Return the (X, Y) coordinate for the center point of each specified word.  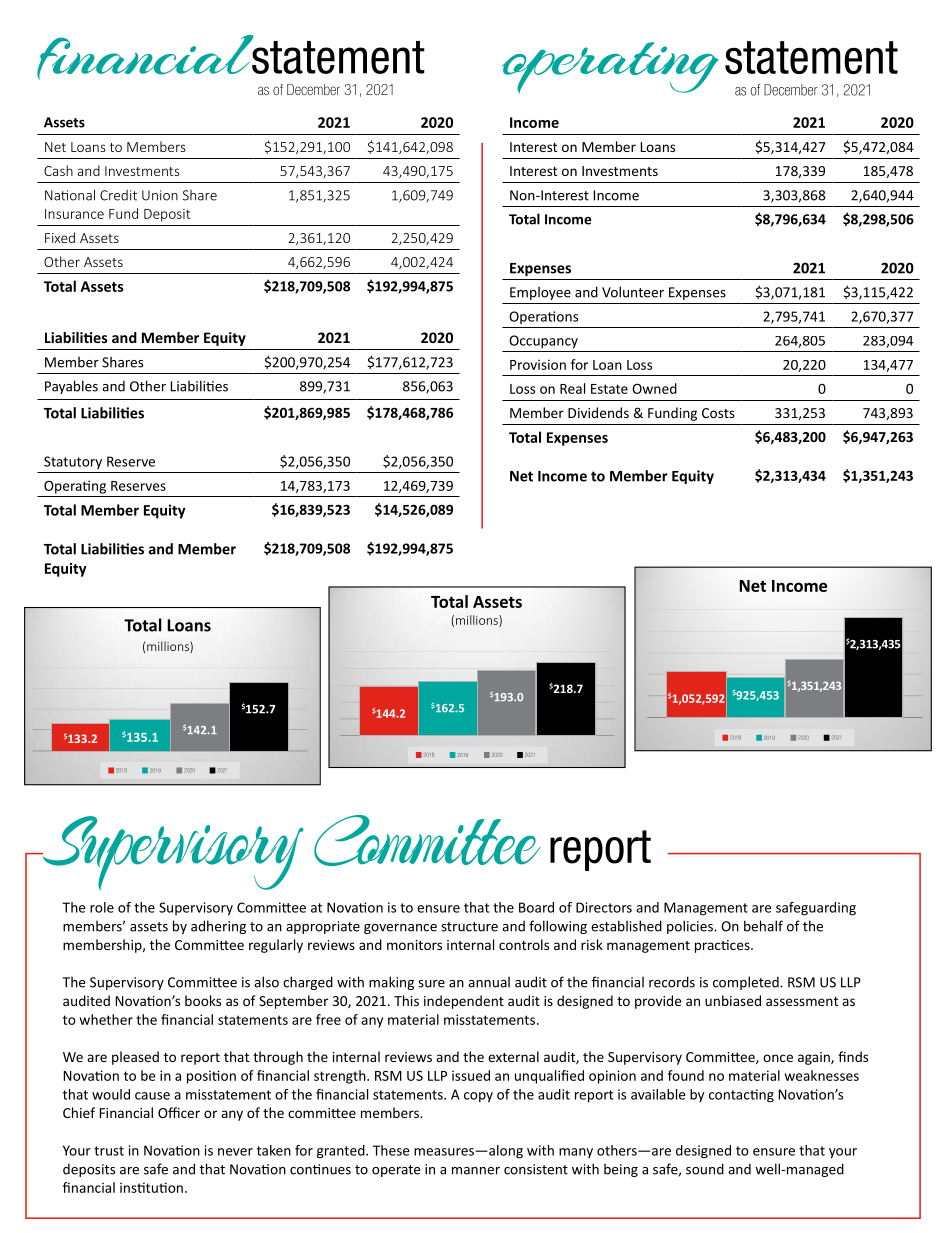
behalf (763, 926)
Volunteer (633, 292)
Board (536, 907)
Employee (540, 293)
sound (705, 1169)
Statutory (73, 462)
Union (160, 195)
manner (476, 1171)
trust (109, 1151)
